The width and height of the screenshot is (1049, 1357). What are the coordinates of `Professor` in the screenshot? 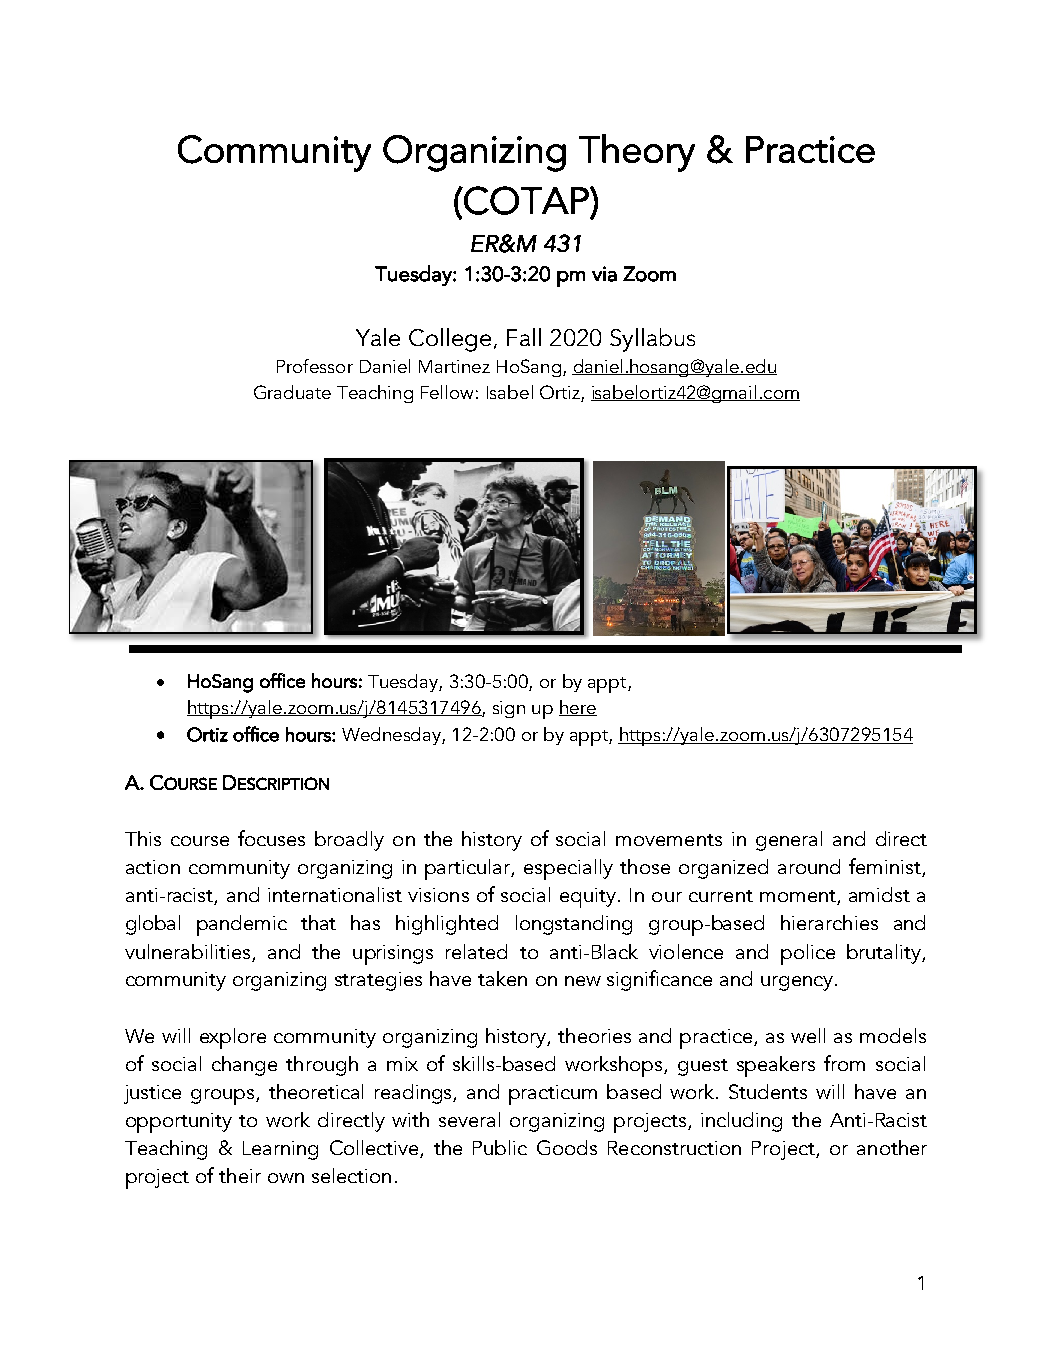 It's located at (315, 366).
